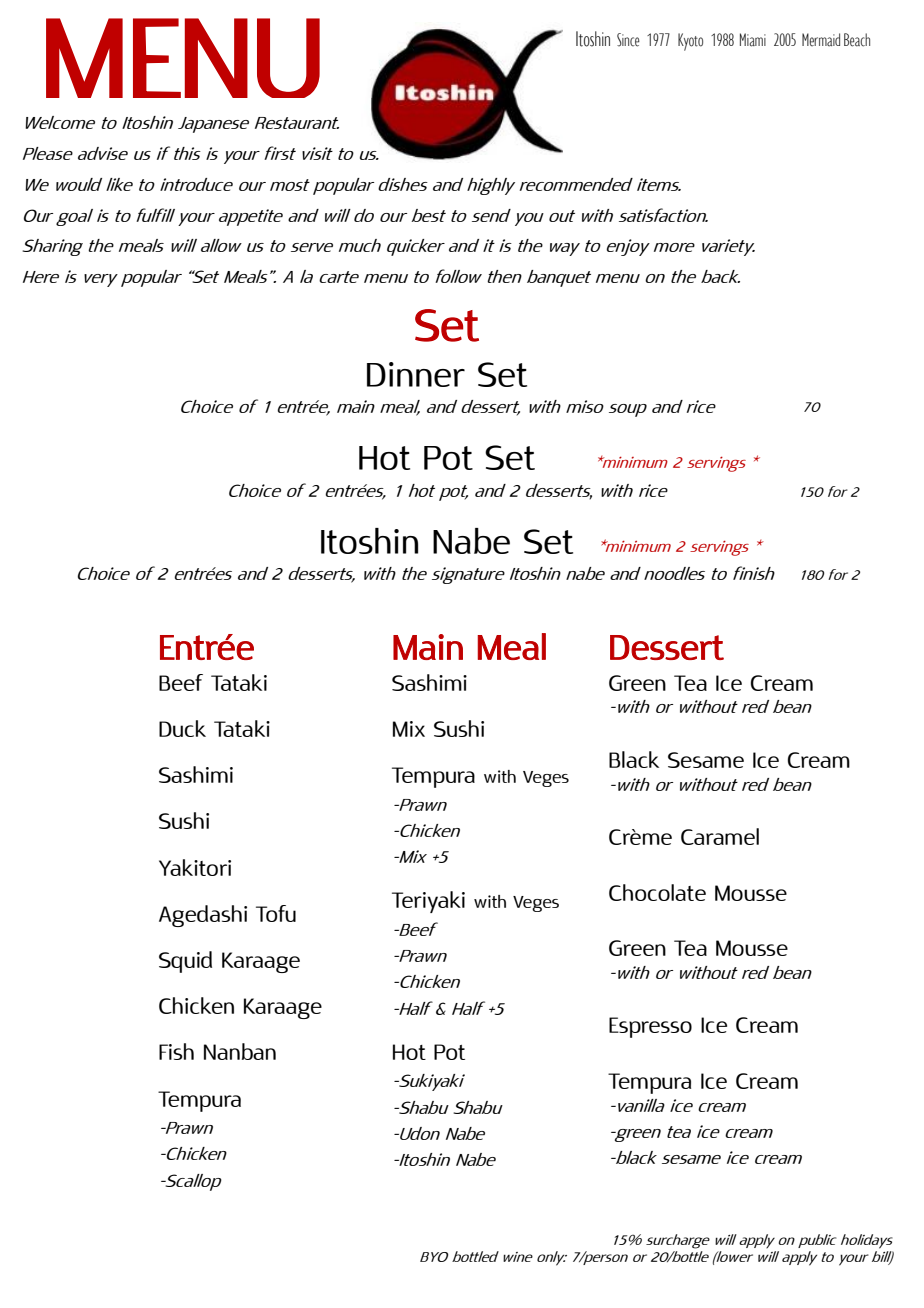 This document has height=1308, width=924. I want to click on Espresso, so click(650, 1027).
